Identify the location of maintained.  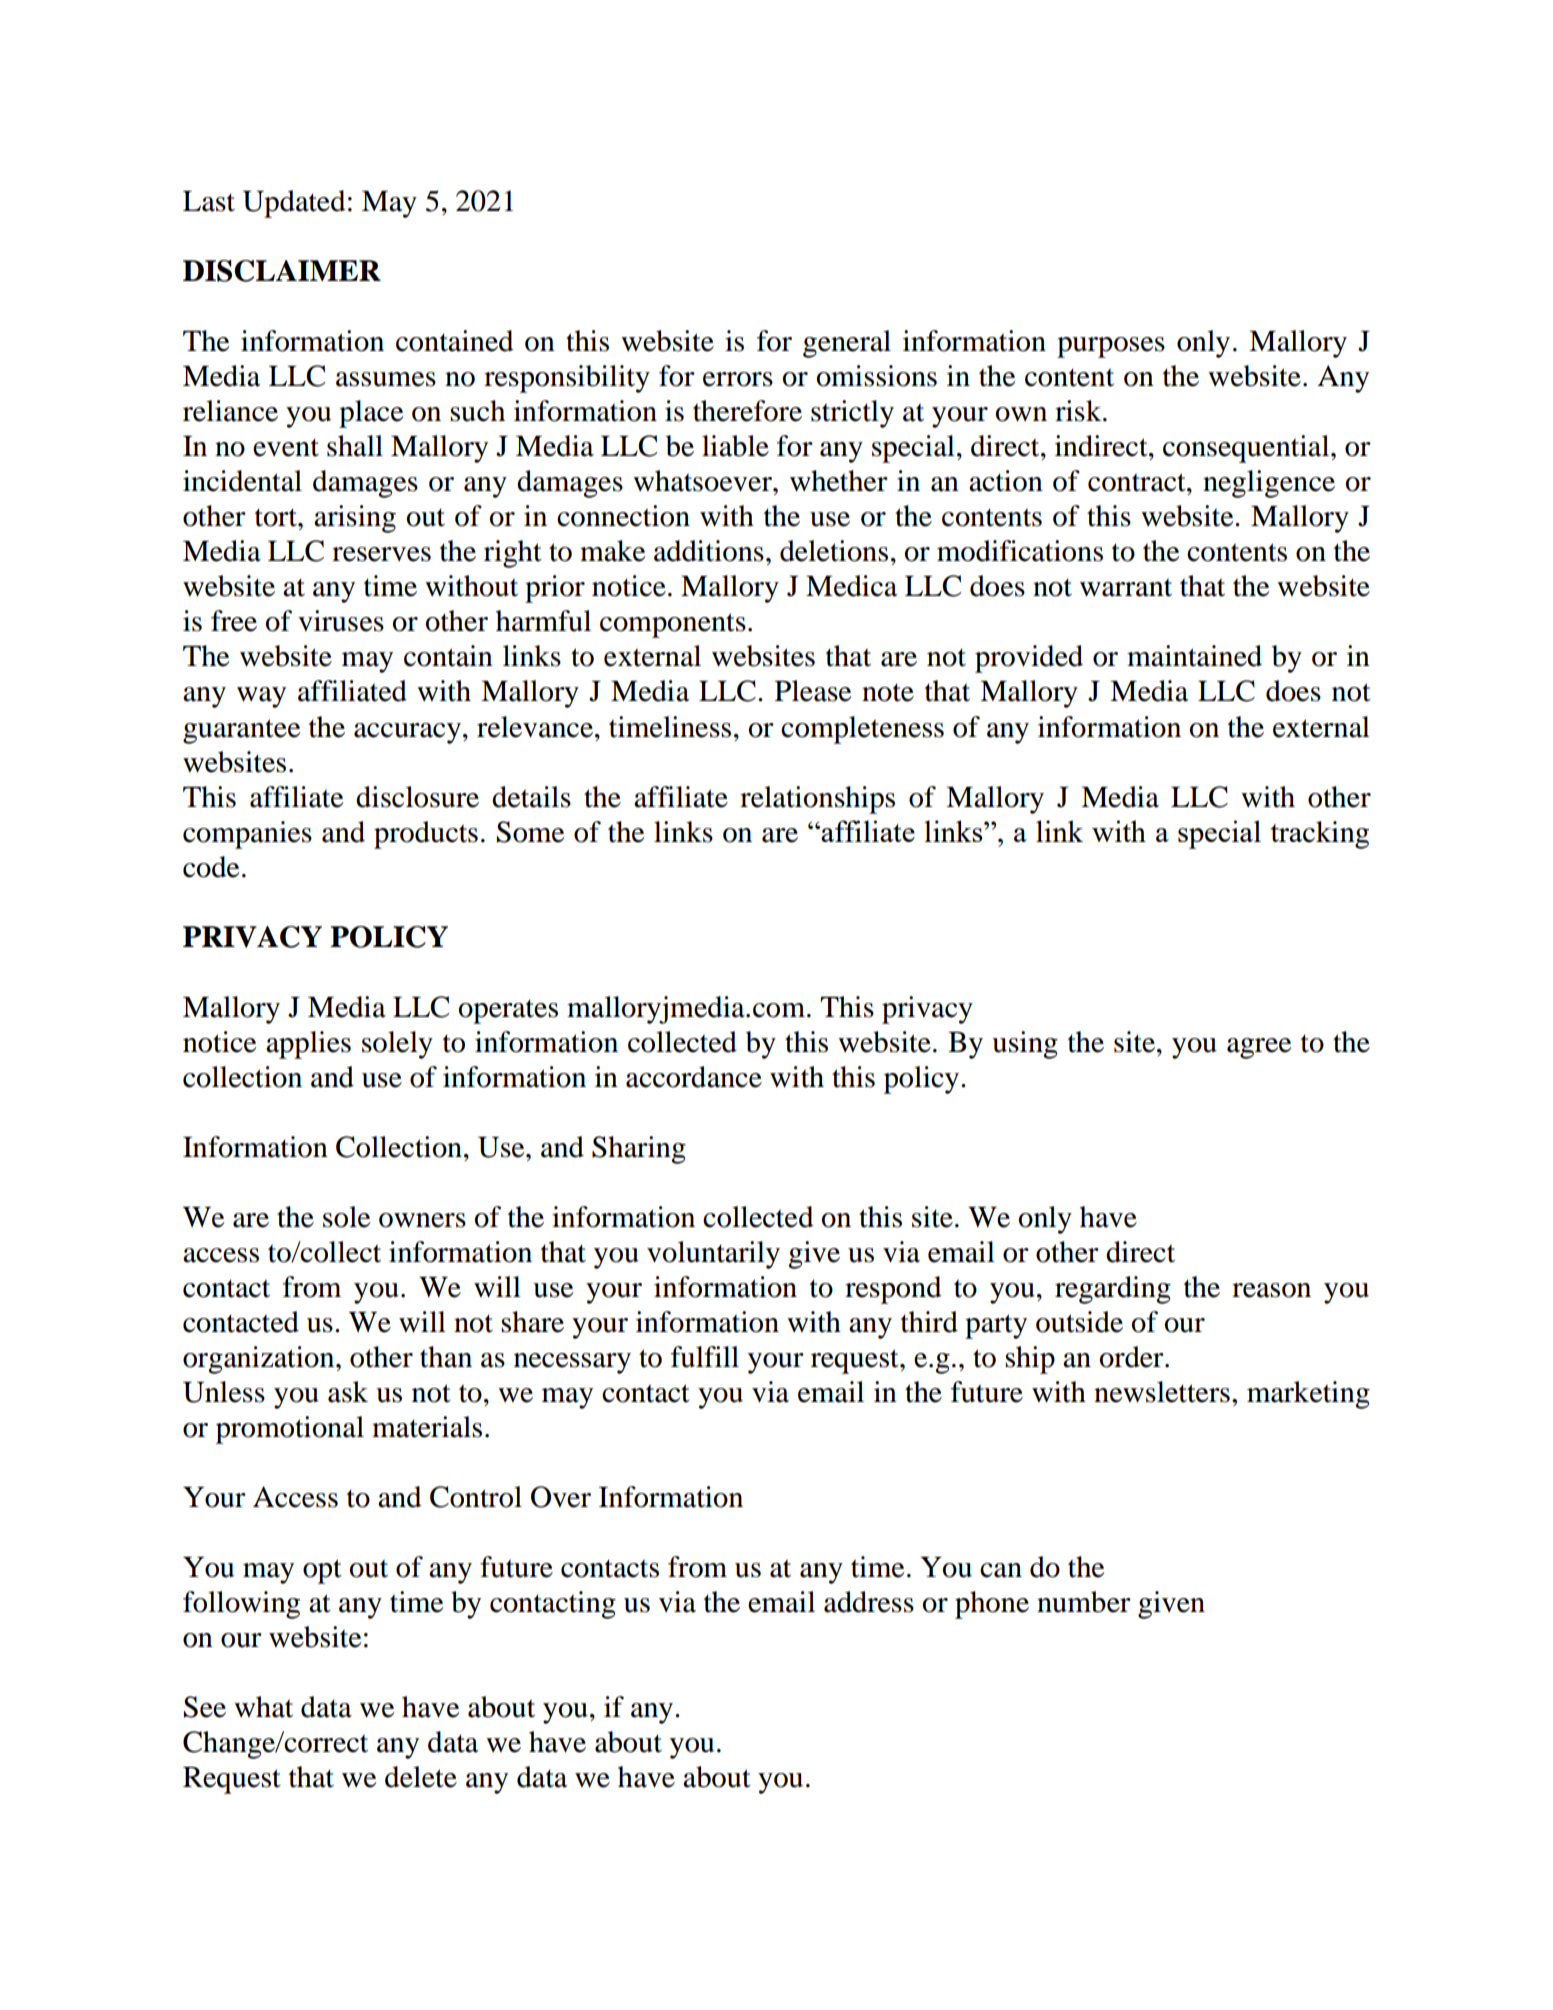
(1194, 656).
